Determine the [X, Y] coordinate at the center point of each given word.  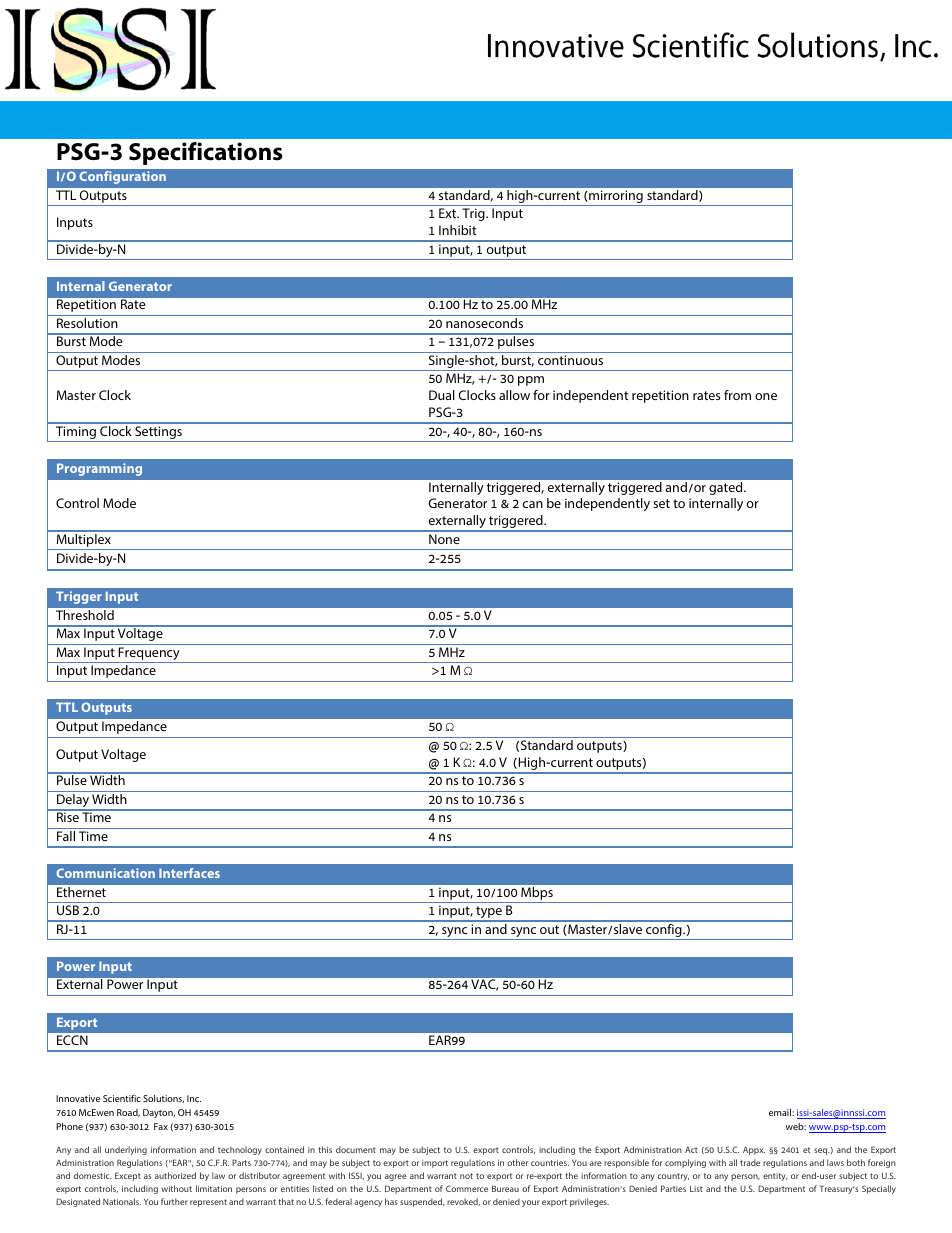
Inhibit [458, 230]
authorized [175, 1175]
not [466, 1176]
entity [775, 1177]
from [737, 395]
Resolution [87, 323]
